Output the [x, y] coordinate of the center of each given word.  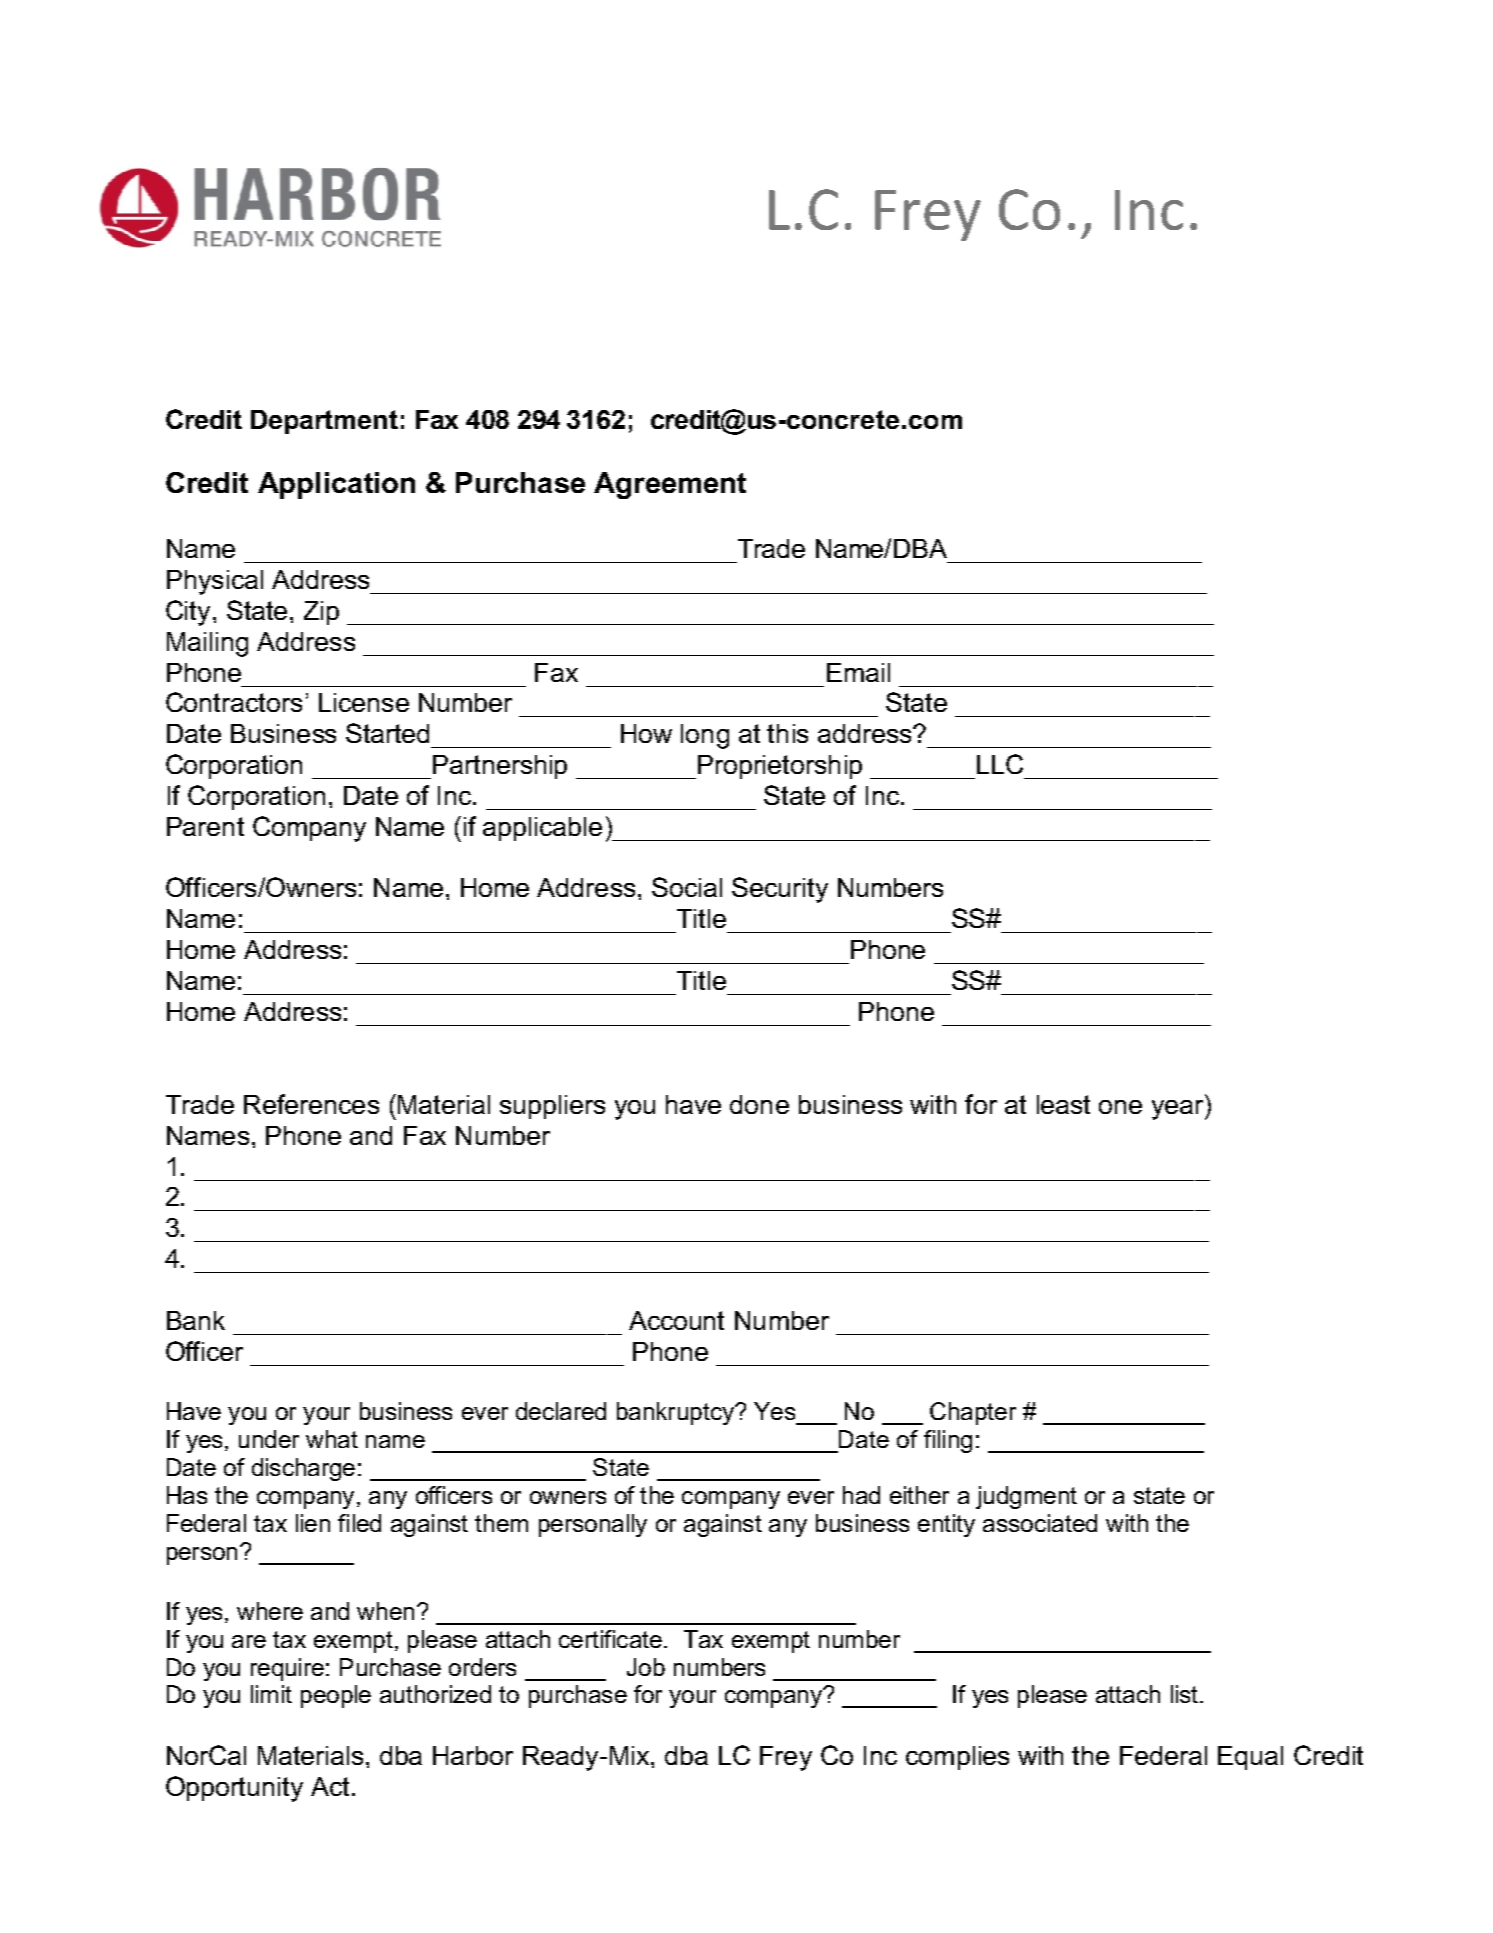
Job [646, 1667]
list [1186, 1694]
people [336, 1696]
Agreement [670, 485]
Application [336, 485]
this [787, 733]
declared [561, 1411]
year [1179, 1110]
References [311, 1104]
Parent [205, 826]
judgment [1026, 1497]
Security [780, 890]
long [705, 736]
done [759, 1104]
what [332, 1439]
